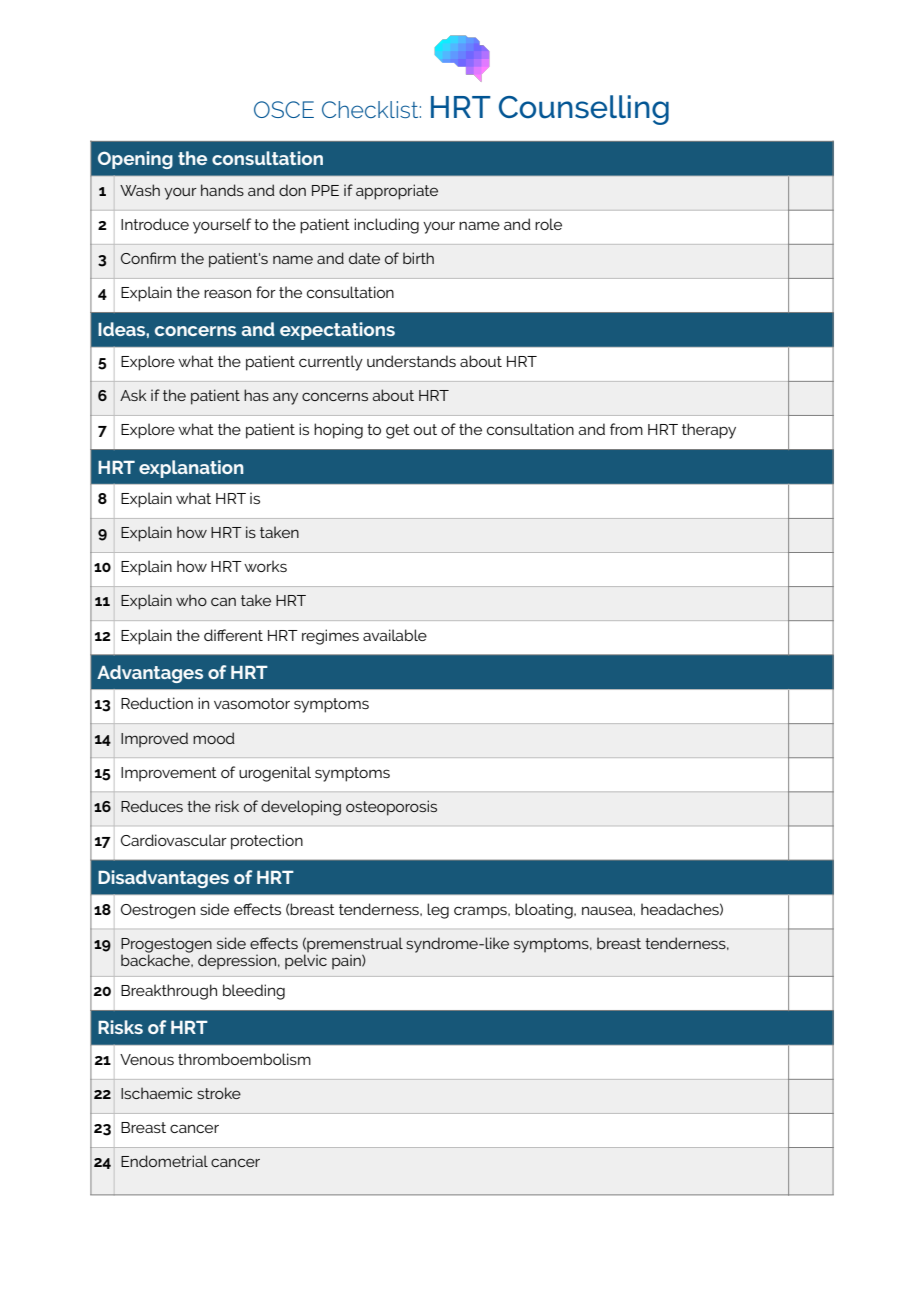 Image resolution: width=924 pixels, height=1308 pixels. I want to click on thromboembolism, so click(244, 1059).
